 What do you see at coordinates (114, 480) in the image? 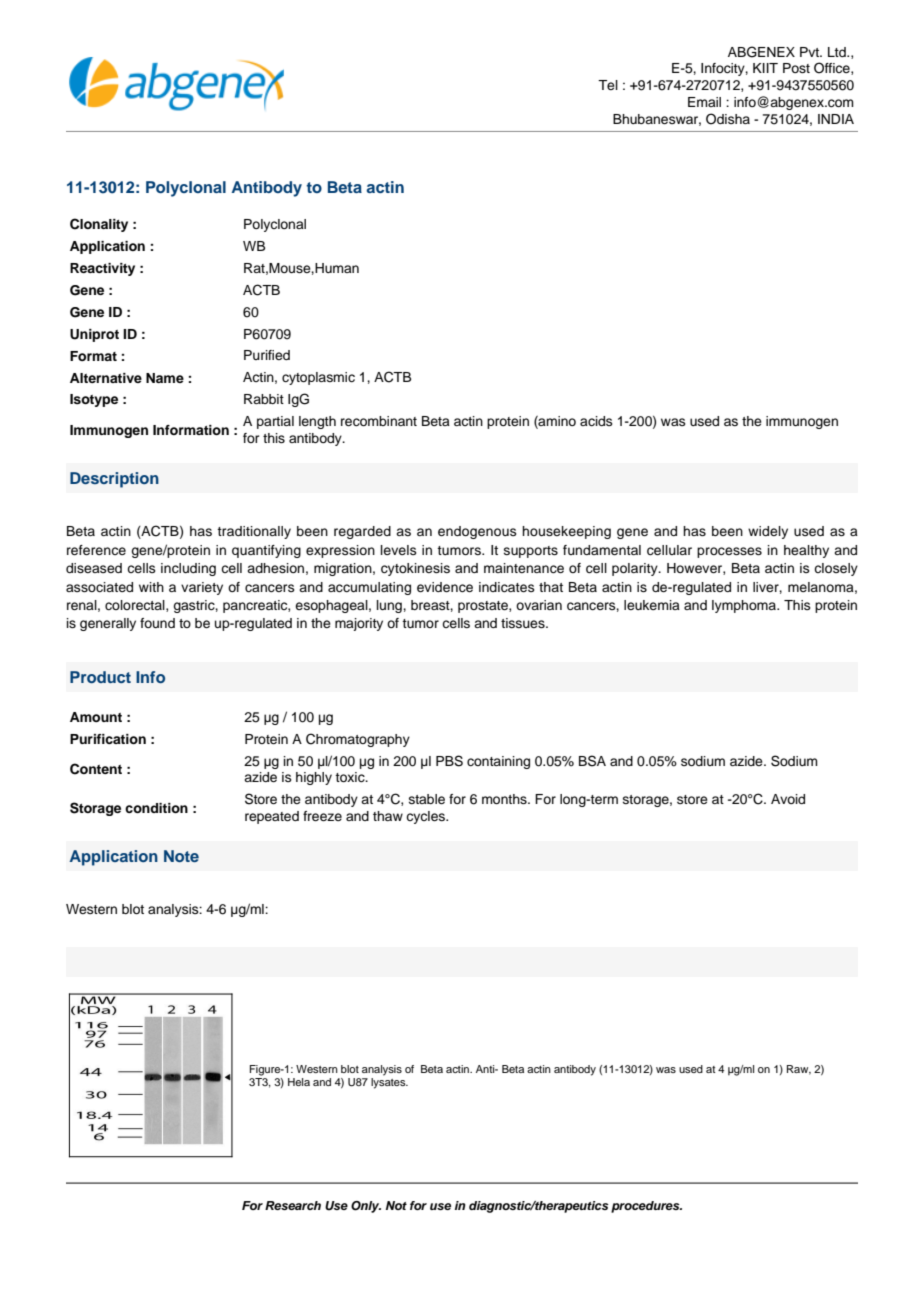
I see `Description` at bounding box center [114, 480].
